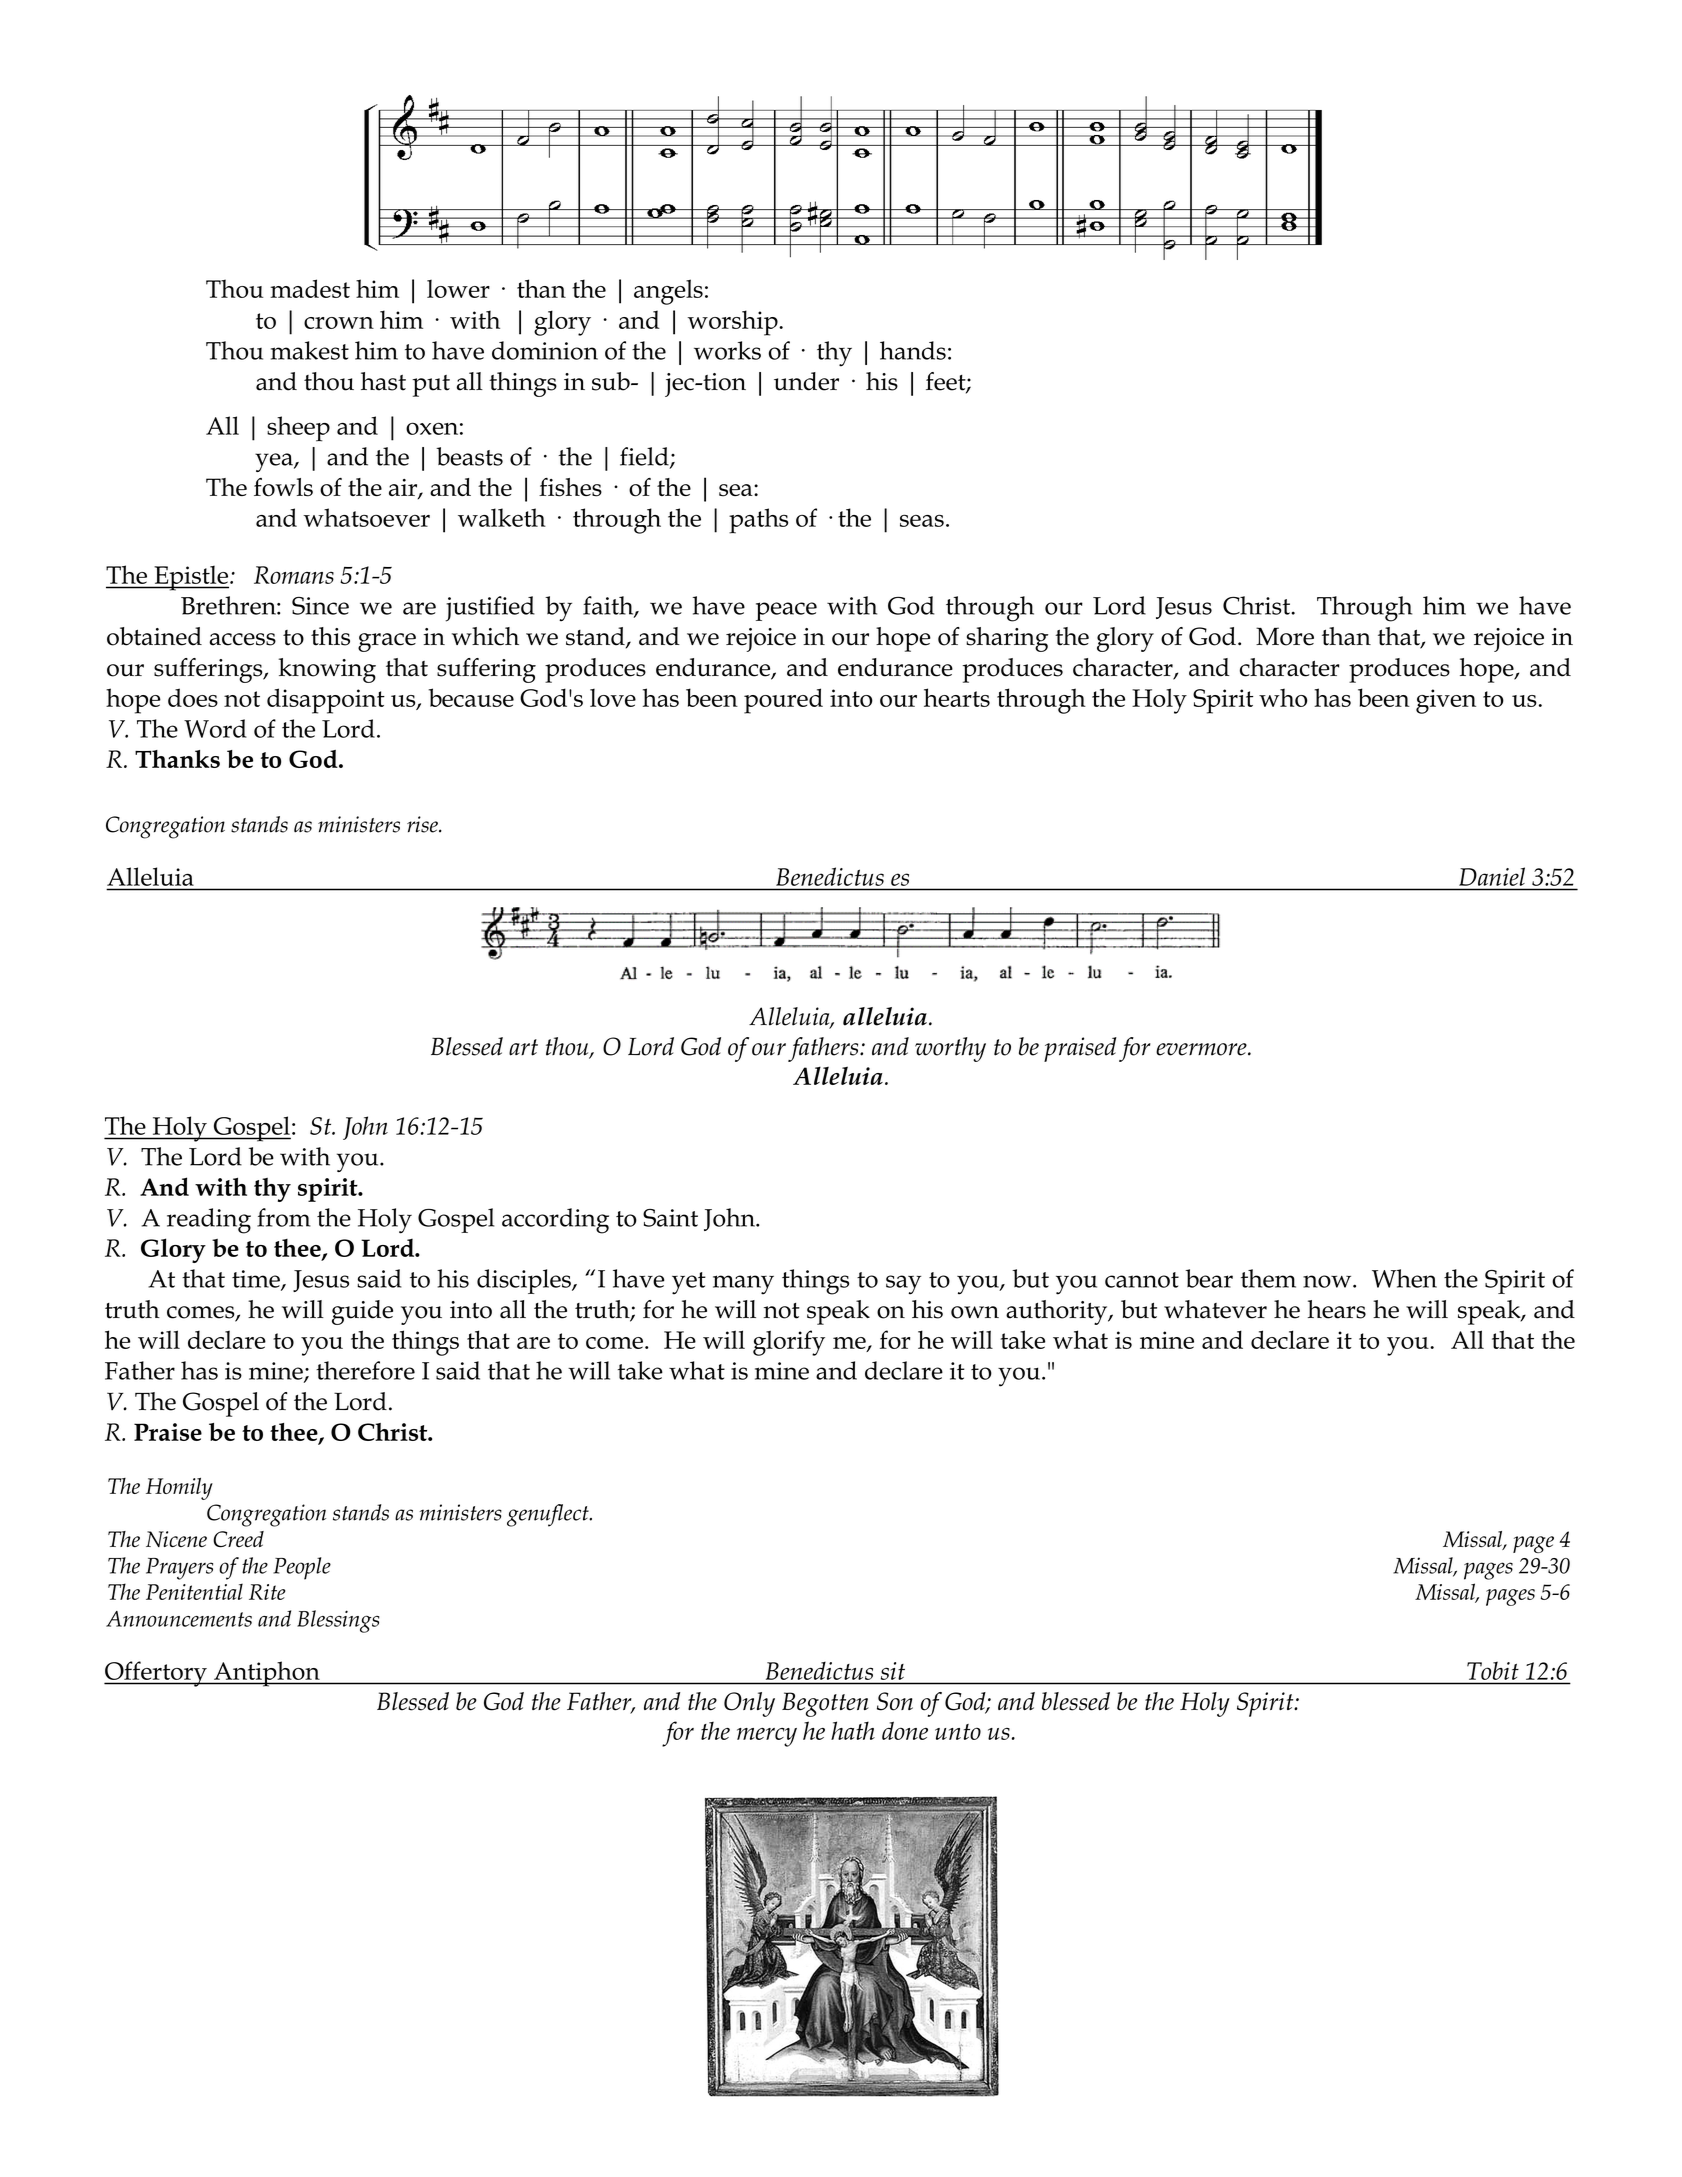  Describe the element at coordinates (423, 824) in the image. I see `rise` at that location.
